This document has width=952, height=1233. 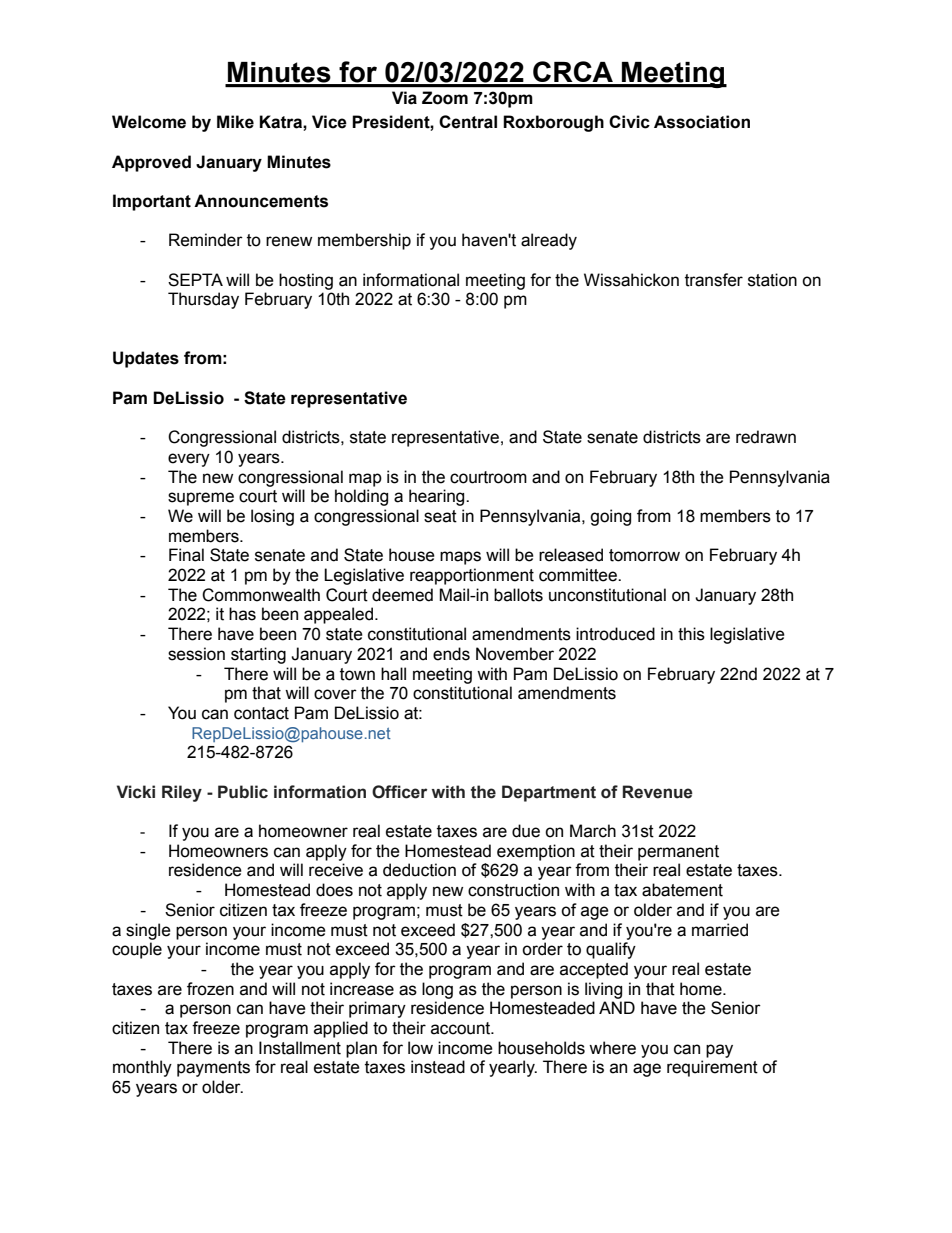 I want to click on already, so click(x=549, y=241).
